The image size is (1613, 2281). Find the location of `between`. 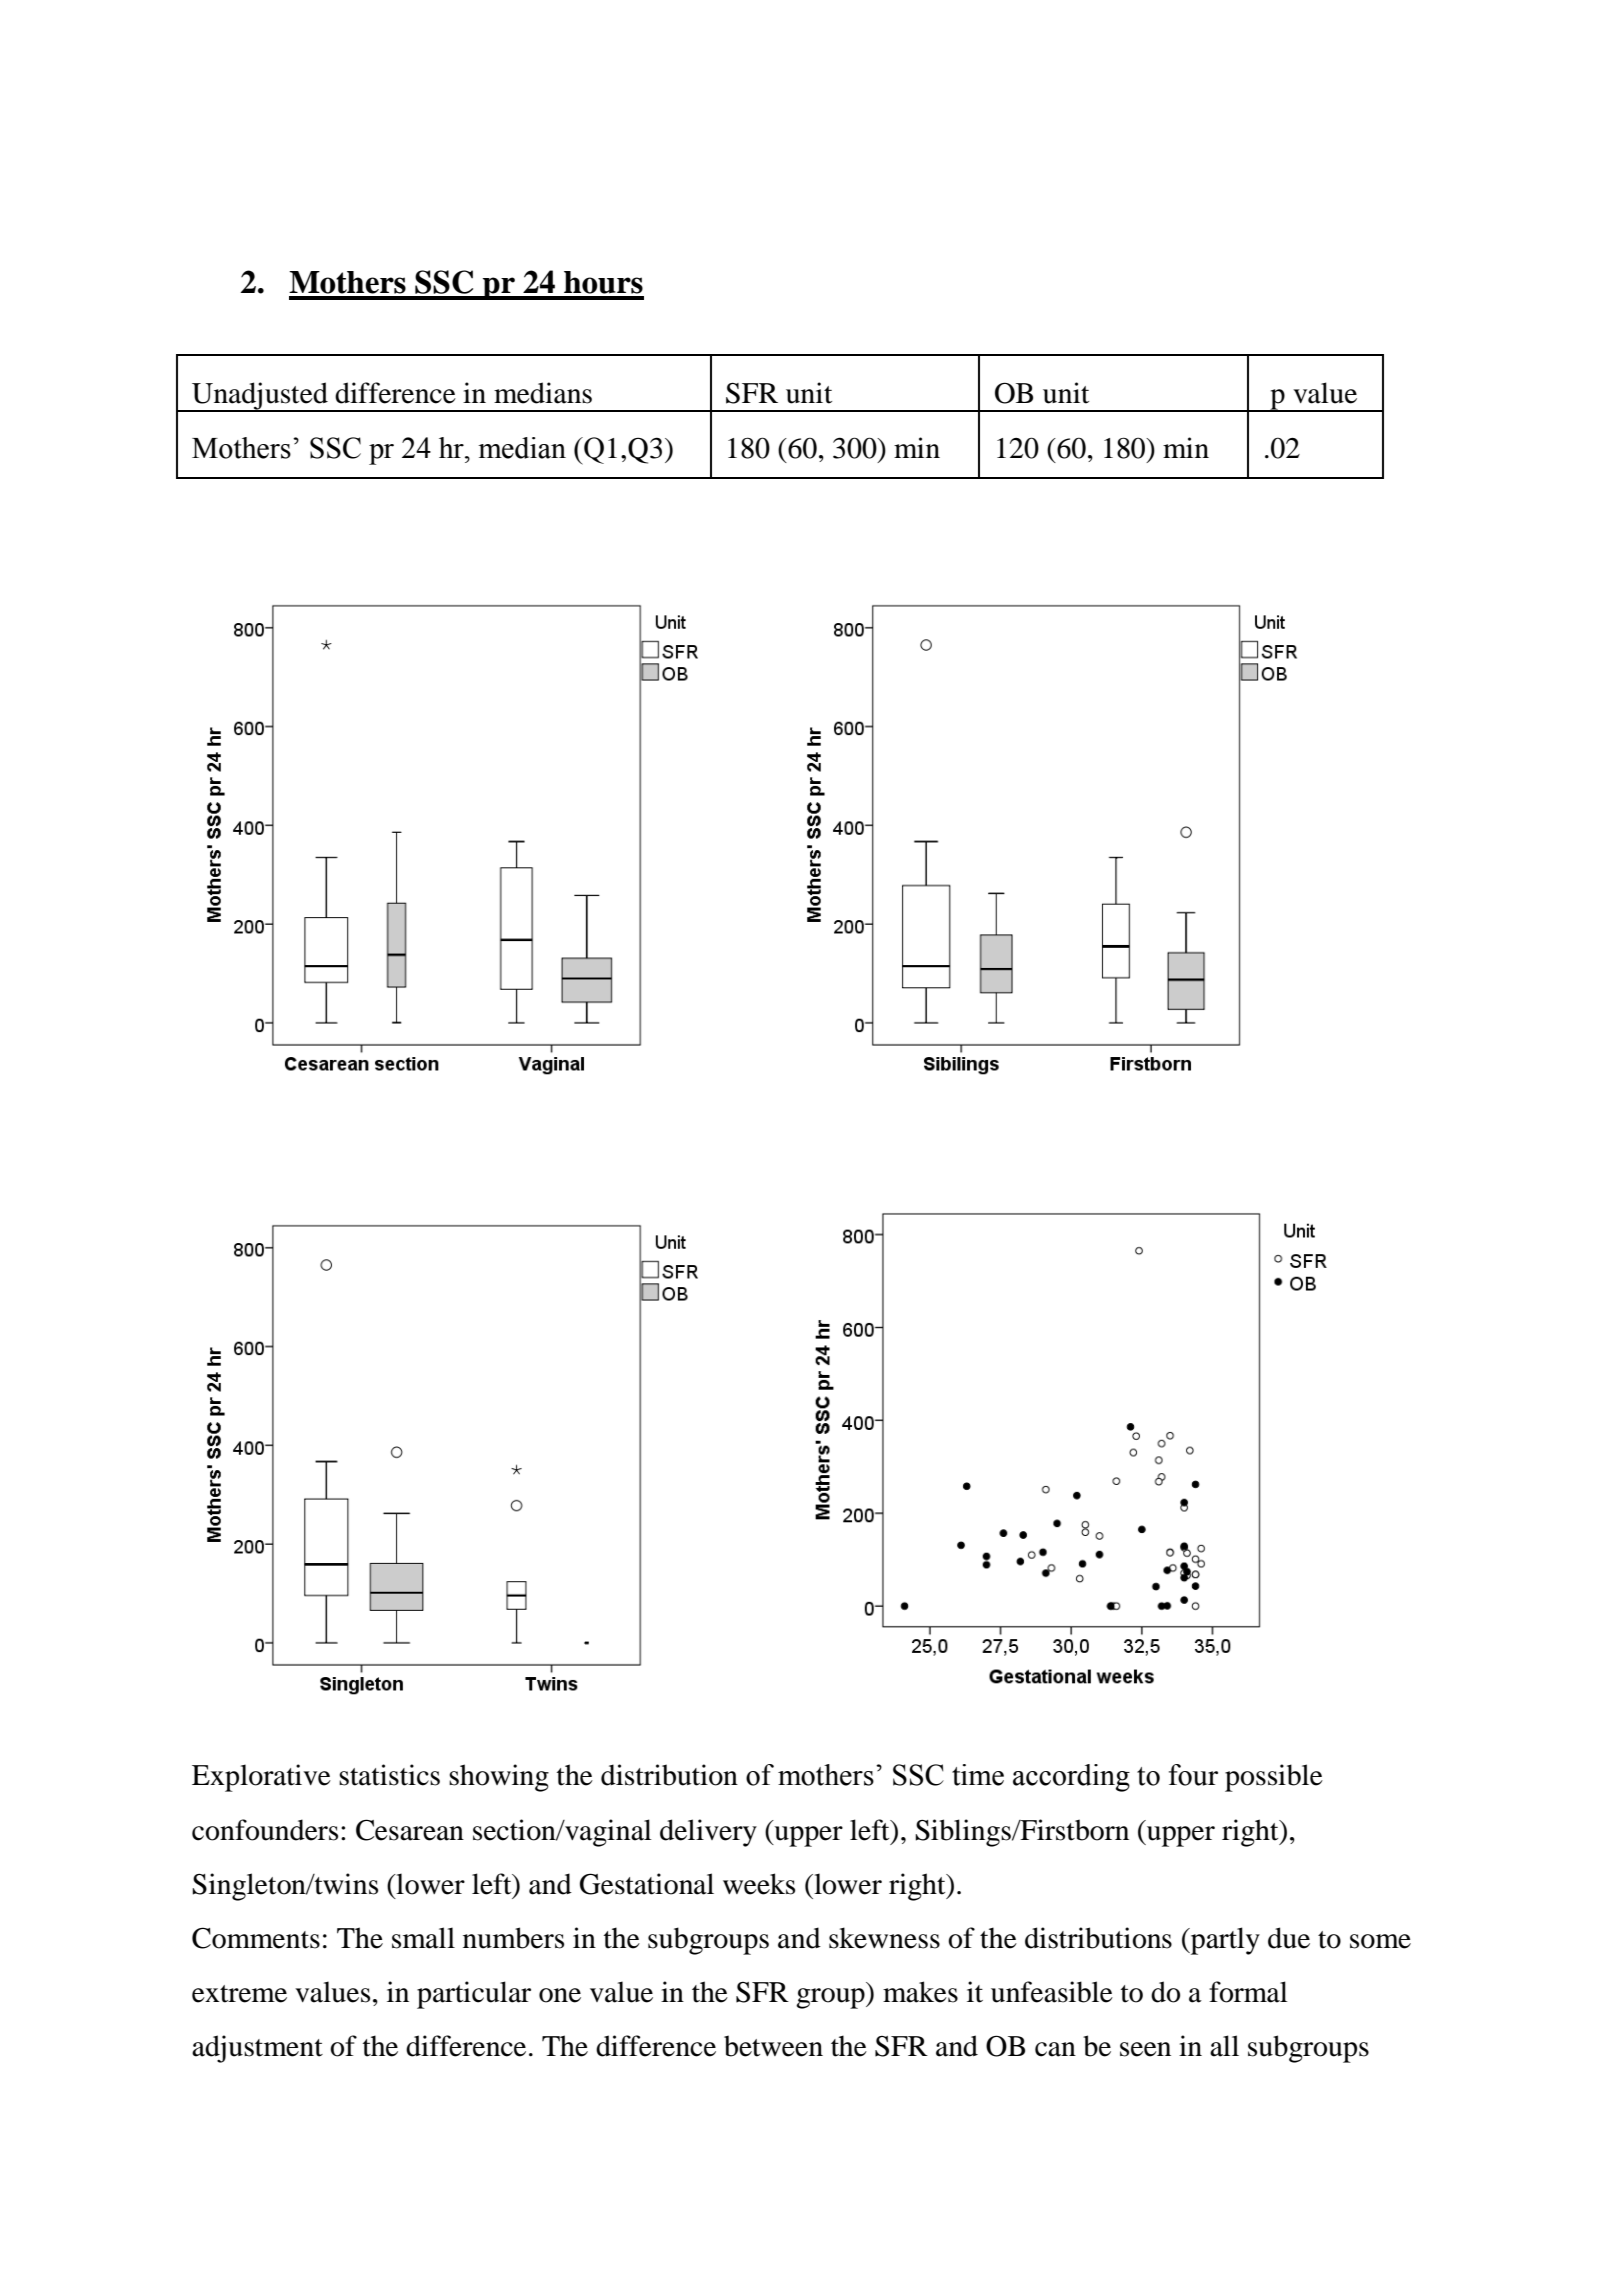

between is located at coordinates (773, 2046).
